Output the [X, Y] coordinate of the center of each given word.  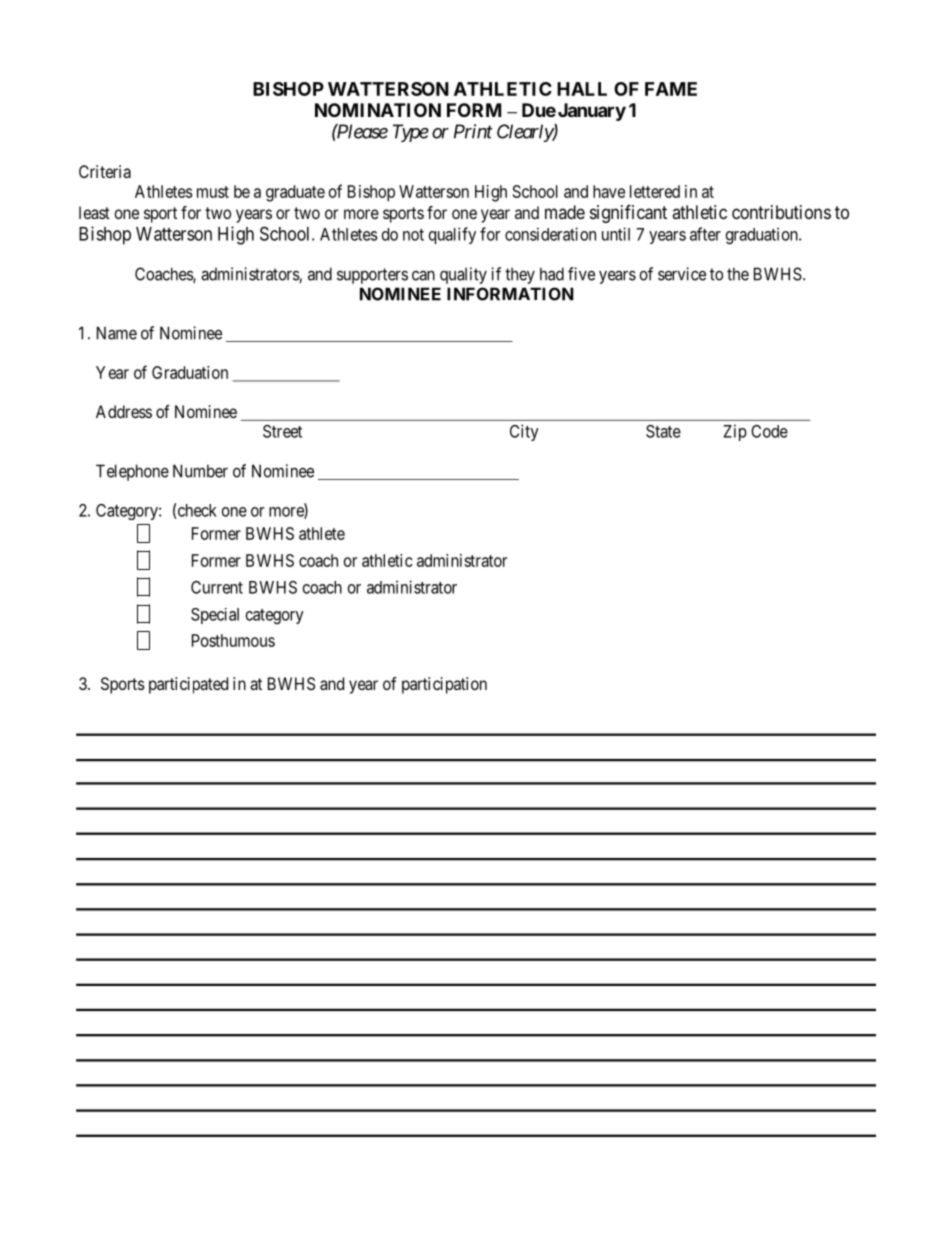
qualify [452, 235]
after [705, 234]
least [94, 212]
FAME [671, 89]
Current [217, 587]
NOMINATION [378, 110]
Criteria [105, 171]
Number [200, 471]
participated [188, 685]
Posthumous [233, 640]
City [524, 432]
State [663, 431]
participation [444, 685]
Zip [735, 432]
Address [124, 411]
